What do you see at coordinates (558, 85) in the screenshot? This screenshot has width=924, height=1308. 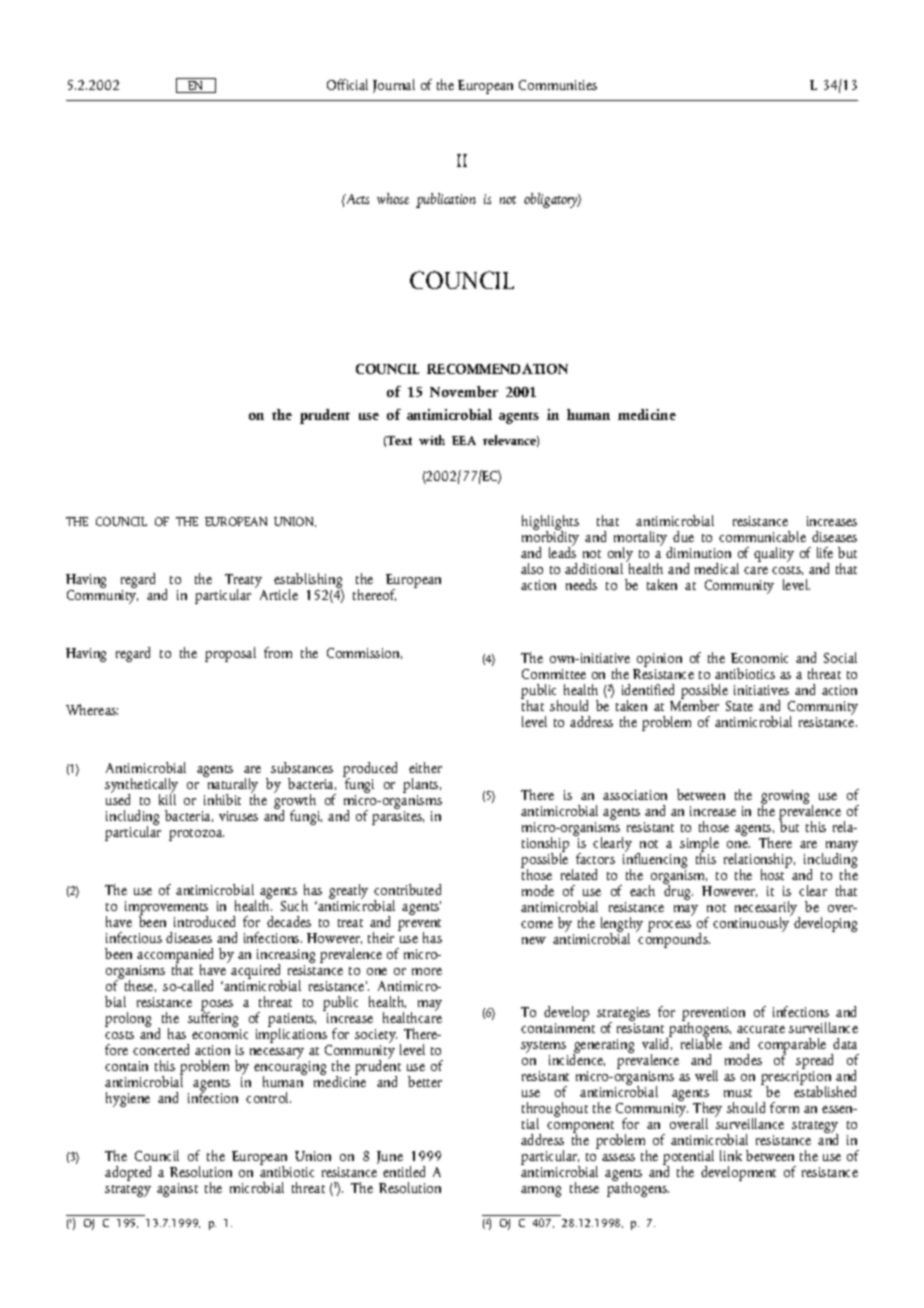 I see `Communities` at bounding box center [558, 85].
